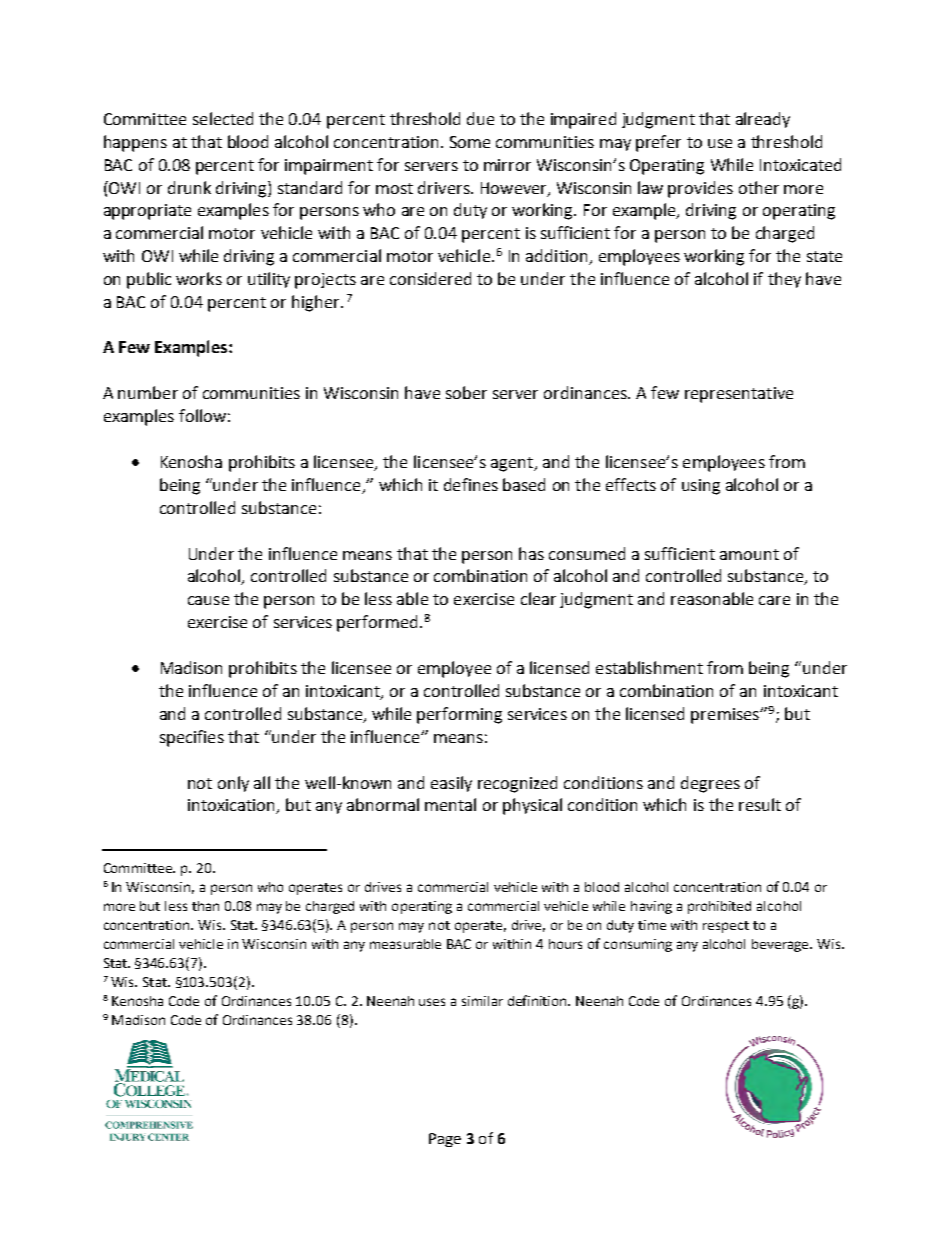 The image size is (952, 1233). What do you see at coordinates (208, 600) in the screenshot?
I see `cause` at bounding box center [208, 600].
